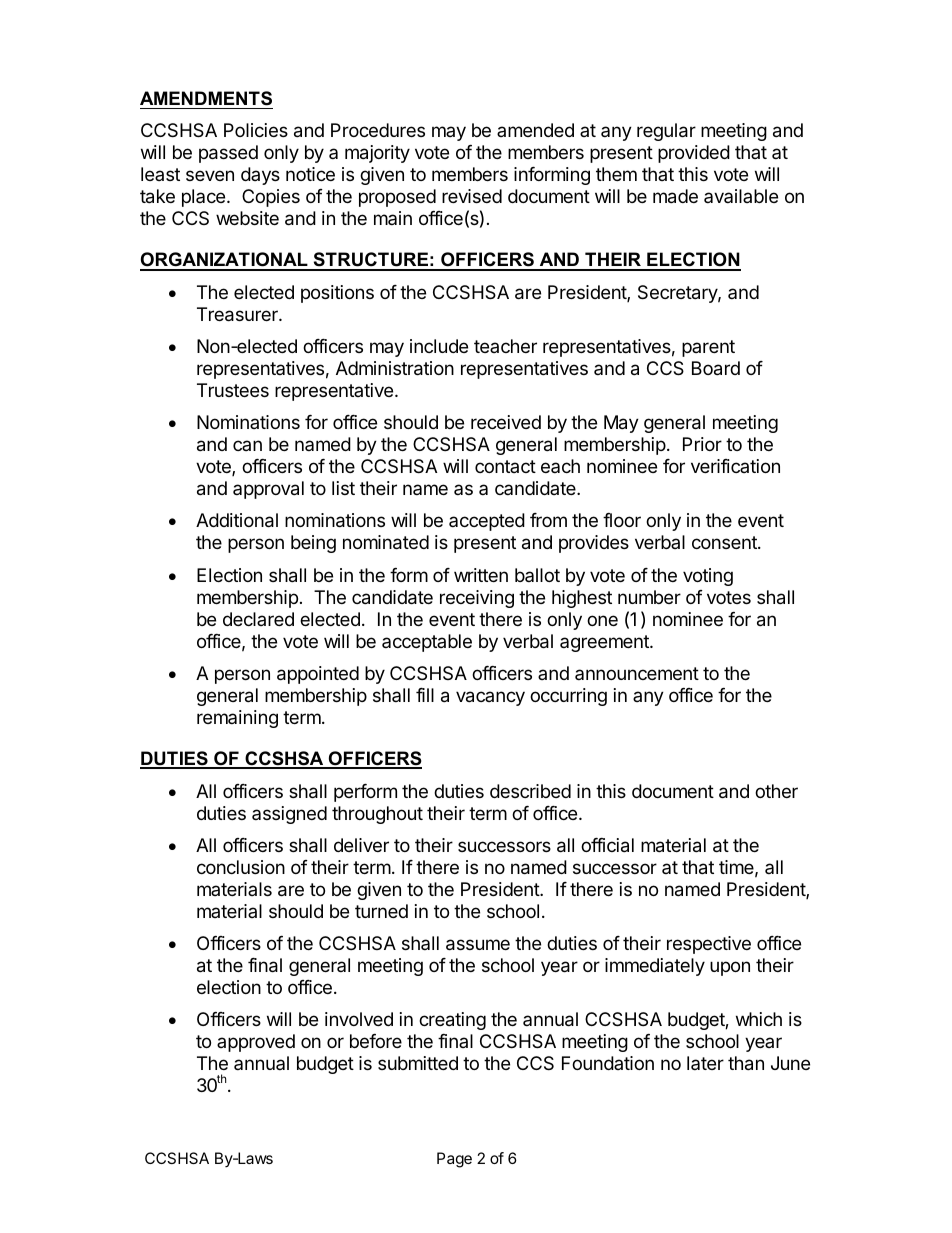 This screenshot has width=952, height=1233. Describe the element at coordinates (454, 1160) in the screenshot. I see `Page` at that location.
